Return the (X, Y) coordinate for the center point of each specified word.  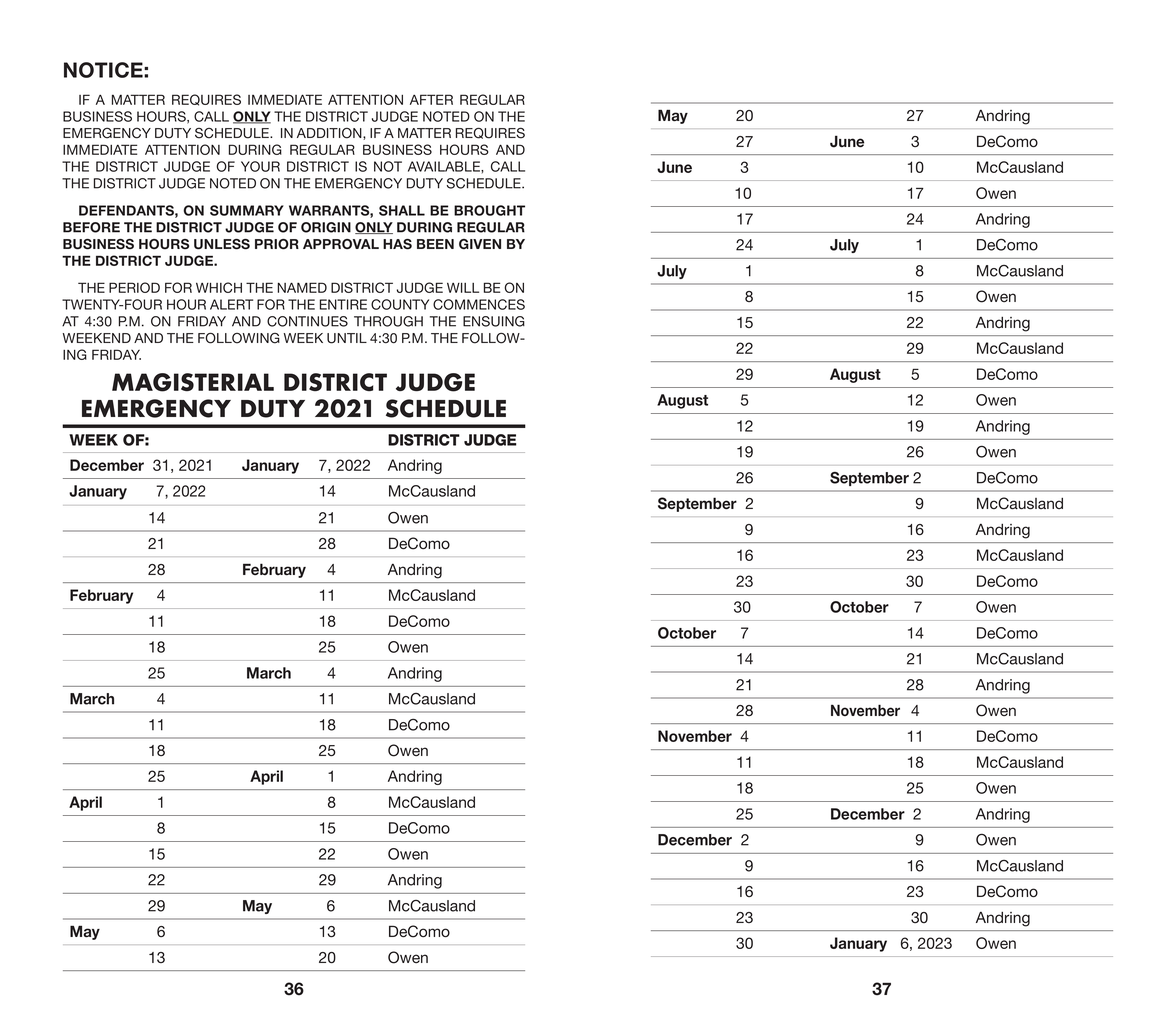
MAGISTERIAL (193, 382)
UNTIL (347, 338)
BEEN (435, 244)
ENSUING (494, 321)
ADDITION (330, 134)
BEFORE (91, 227)
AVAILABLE (445, 166)
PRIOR (277, 244)
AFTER (431, 99)
